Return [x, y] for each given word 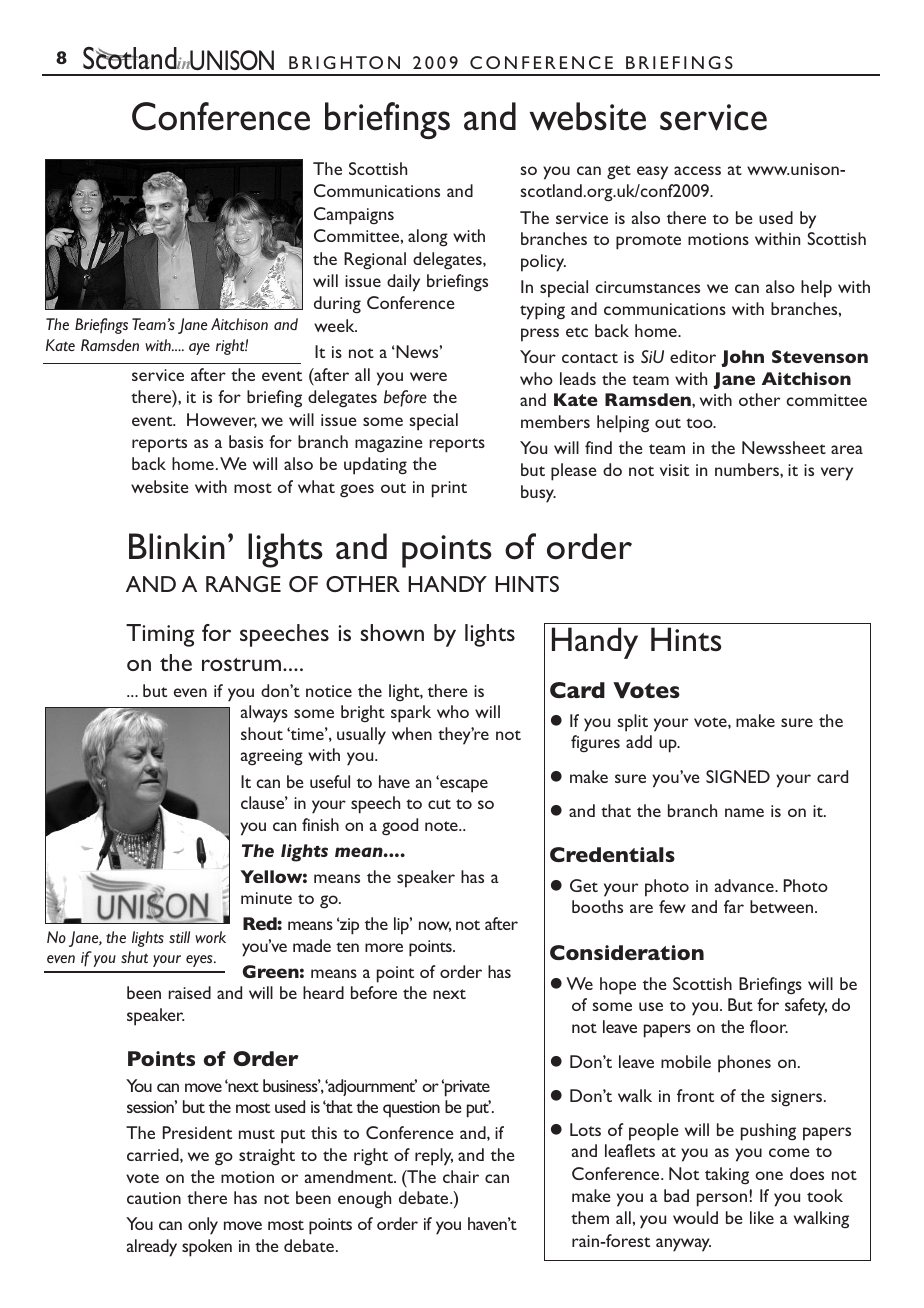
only [203, 1226]
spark [411, 714]
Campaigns [354, 216]
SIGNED [738, 776]
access [697, 170]
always [264, 714]
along [428, 238]
